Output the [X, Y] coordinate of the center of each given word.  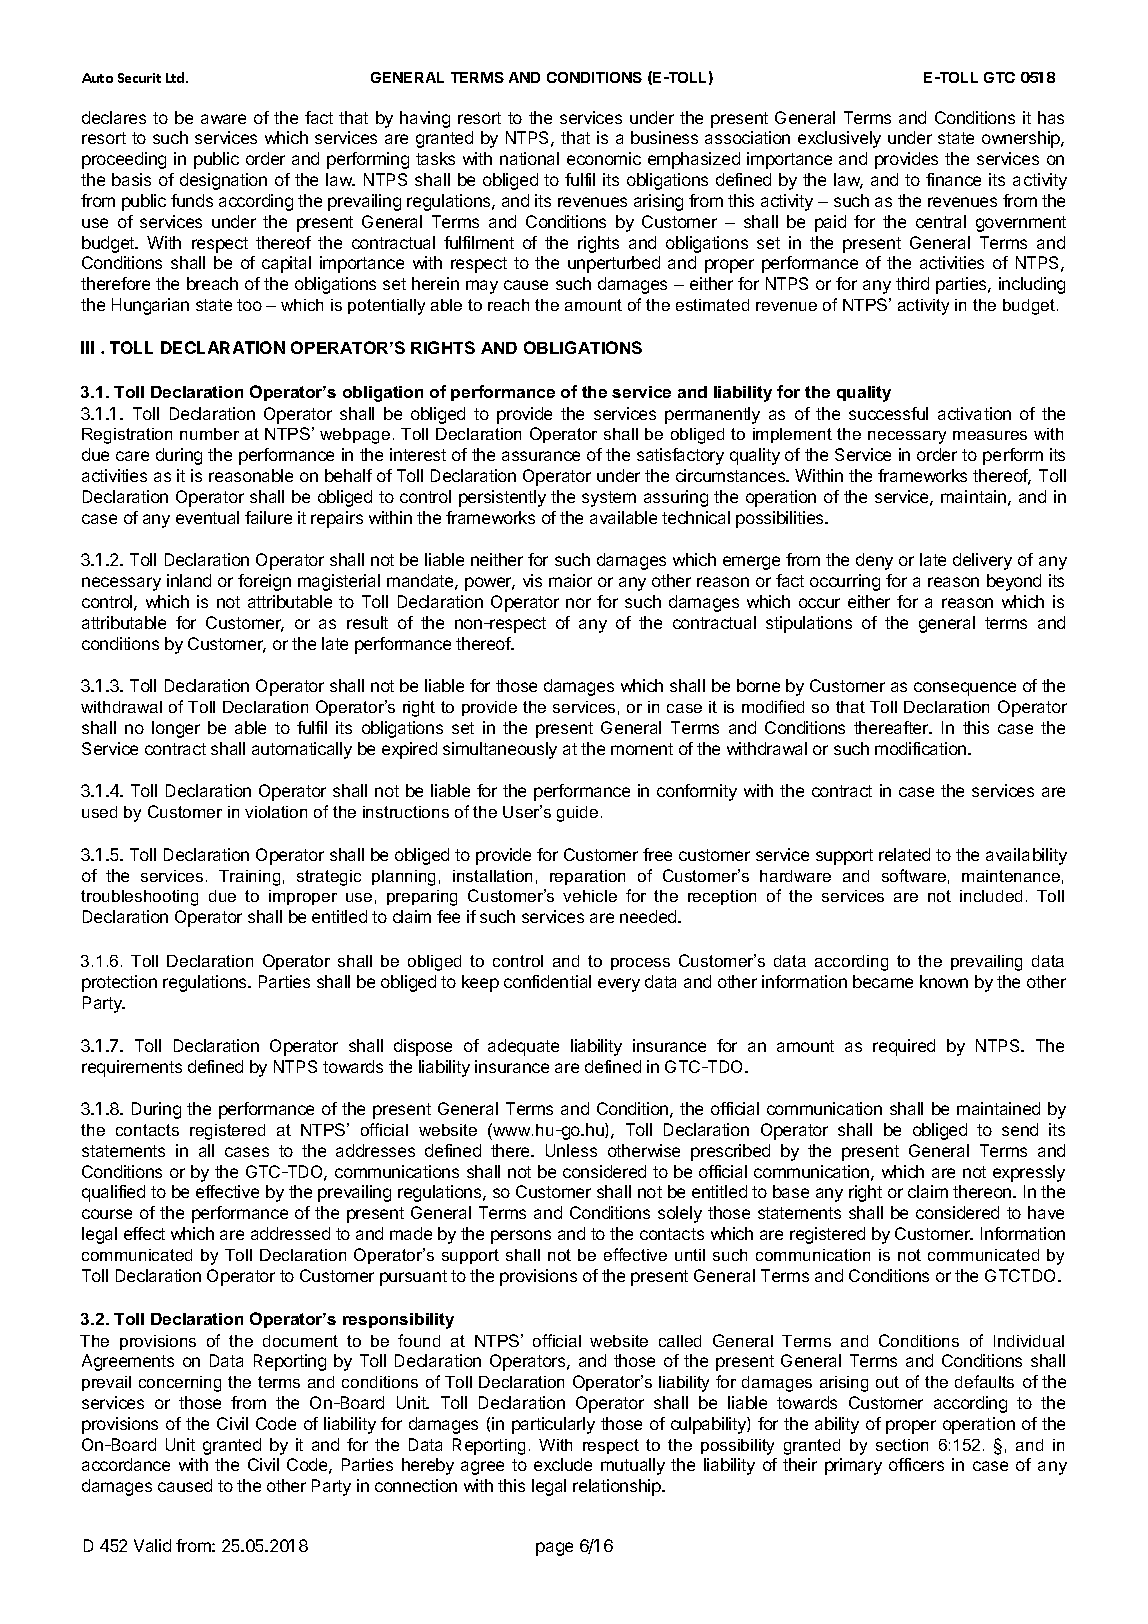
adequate [523, 1047]
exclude [563, 1464]
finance [953, 179]
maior [570, 580]
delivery [982, 561]
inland [189, 580]
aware [223, 119]
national [529, 158]
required [904, 1047]
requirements [132, 1068]
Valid [152, 1545]
